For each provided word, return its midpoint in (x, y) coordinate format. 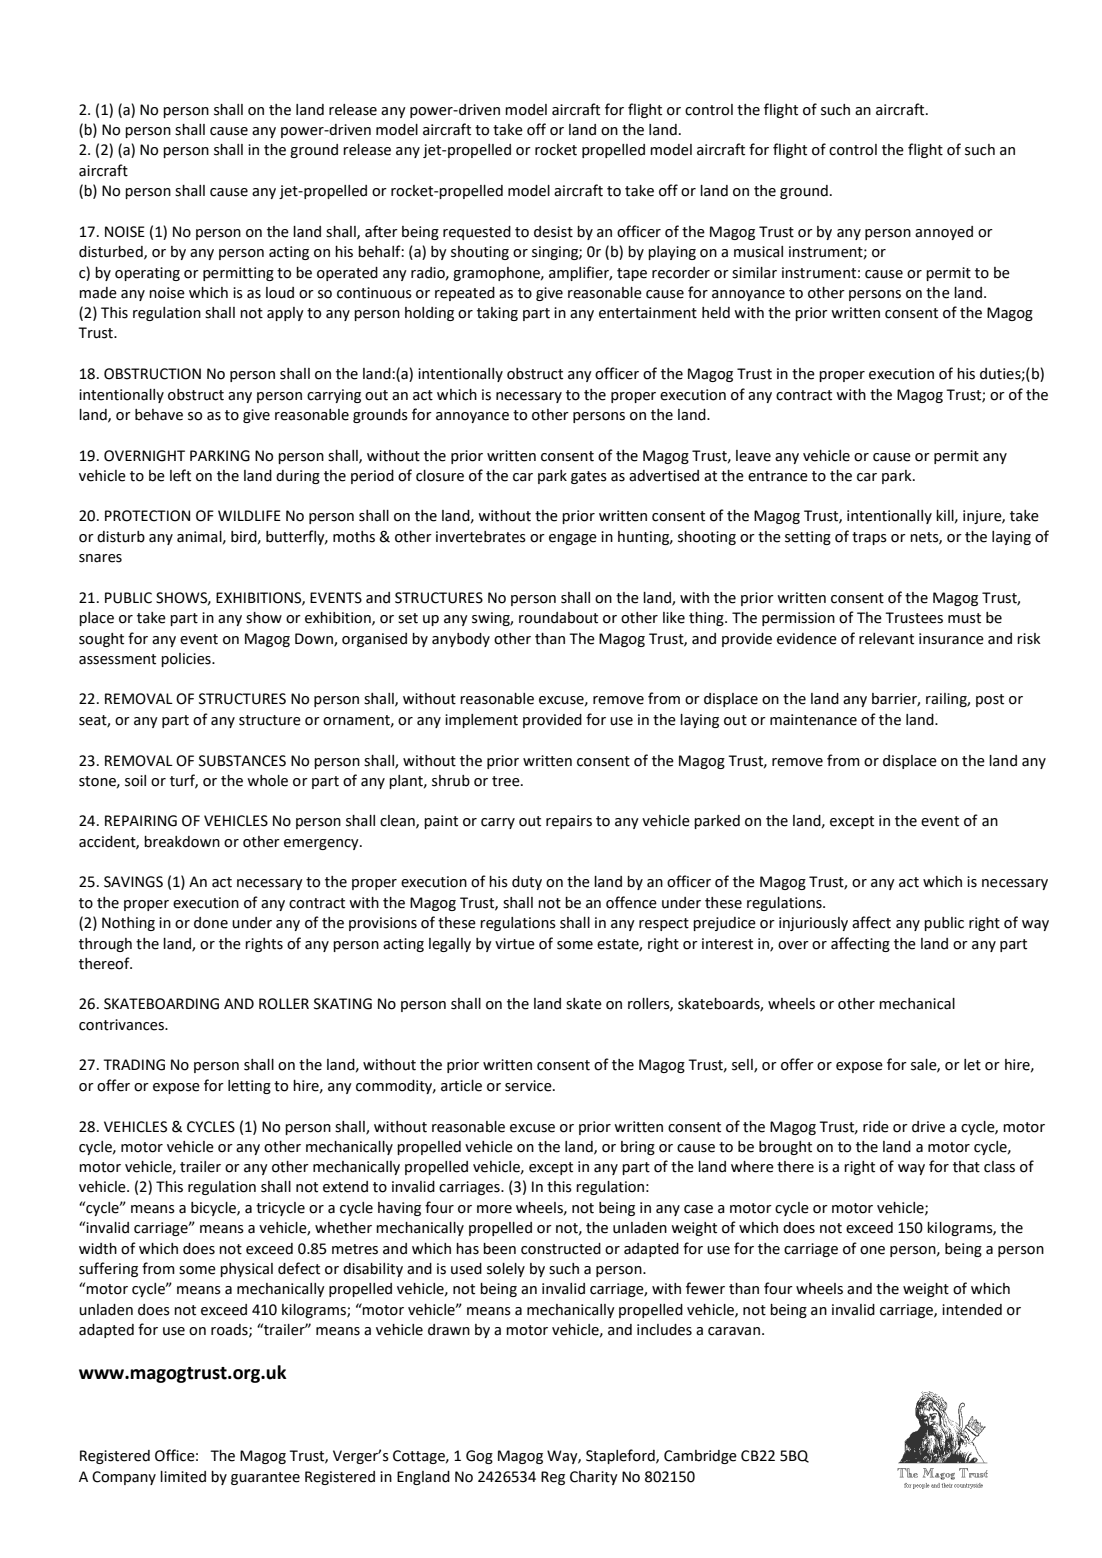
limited (183, 1477)
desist (553, 232)
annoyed (944, 233)
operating (147, 274)
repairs (569, 822)
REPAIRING (141, 821)
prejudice (724, 924)
